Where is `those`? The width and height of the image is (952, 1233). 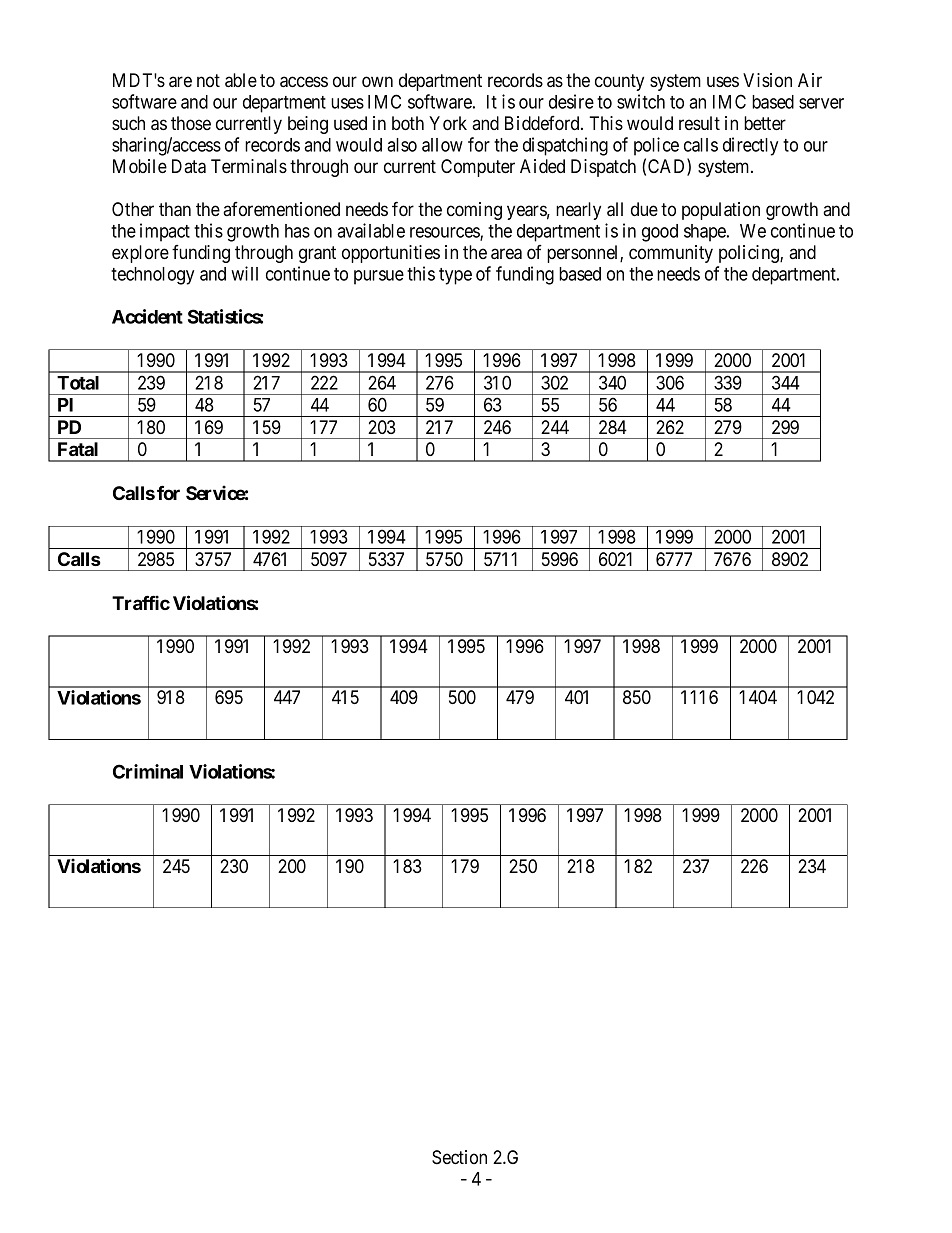
those is located at coordinates (191, 123).
